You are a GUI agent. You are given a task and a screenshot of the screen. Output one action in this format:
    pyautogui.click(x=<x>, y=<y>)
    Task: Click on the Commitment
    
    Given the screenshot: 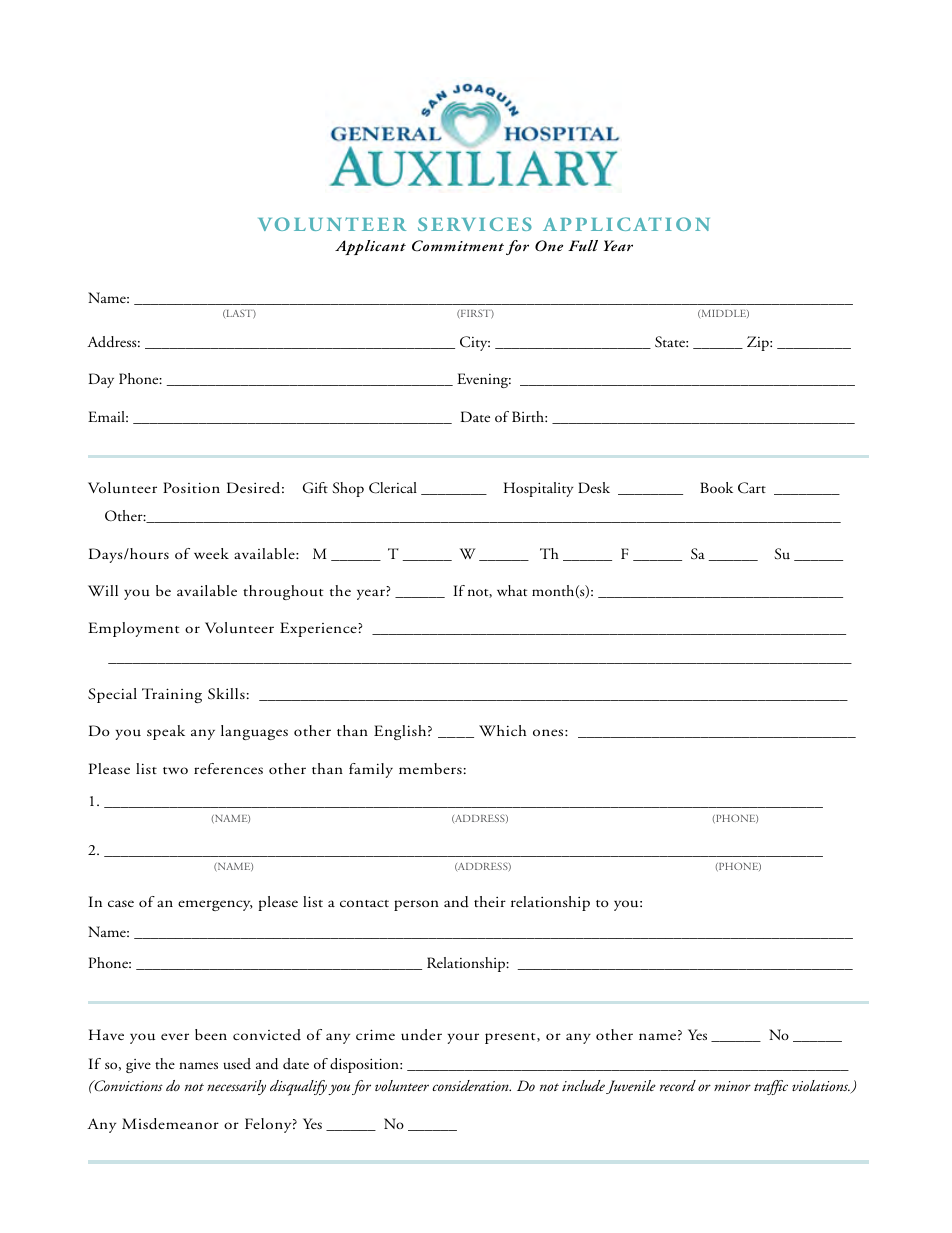 What is the action you would take?
    pyautogui.click(x=458, y=246)
